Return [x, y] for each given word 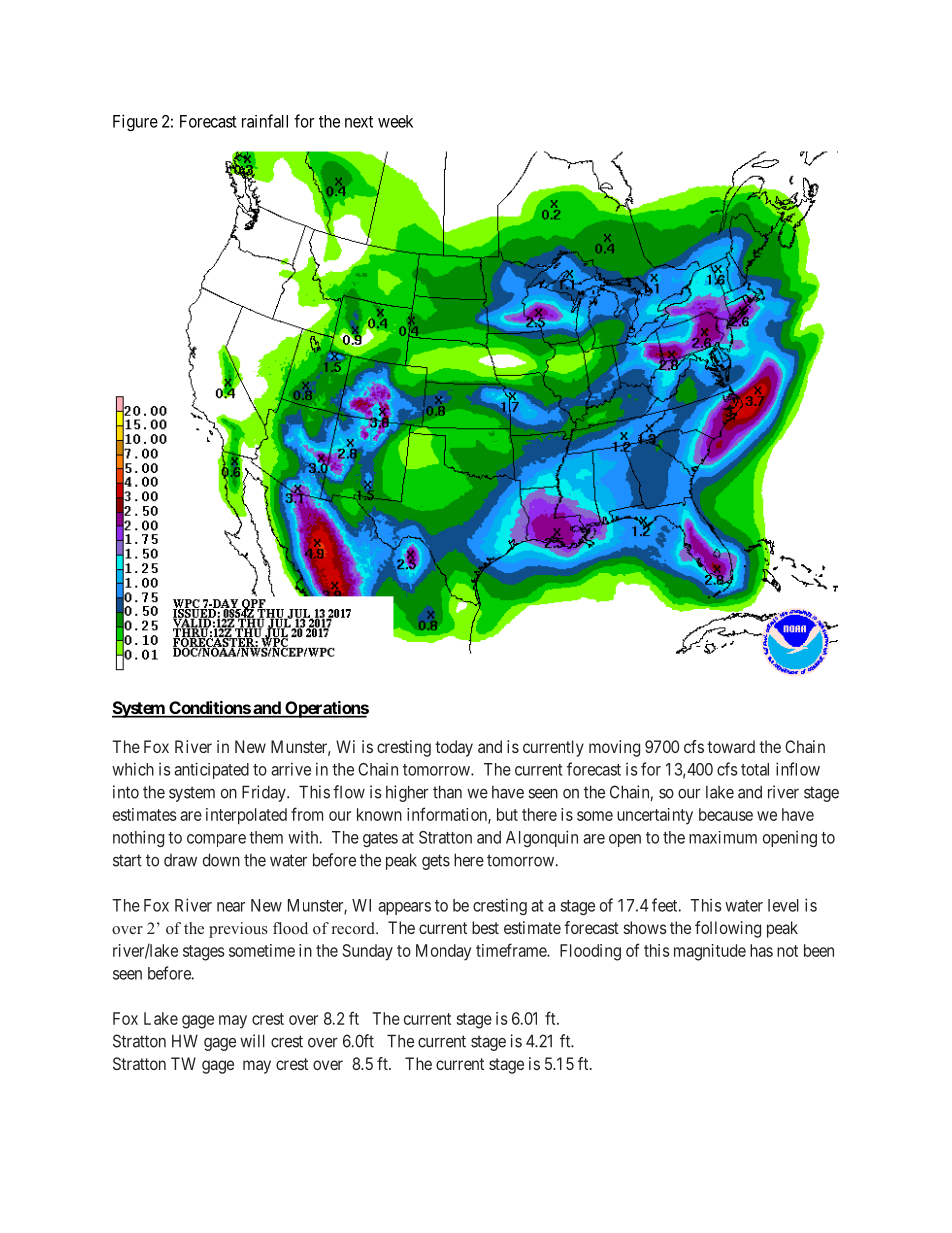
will [252, 1041]
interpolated [246, 816]
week [395, 121]
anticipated [211, 770]
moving [614, 748]
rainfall [265, 121]
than [447, 792]
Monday [443, 952]
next [359, 122]
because [726, 814]
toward [731, 746]
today [454, 748]
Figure [135, 122]
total [755, 769]
